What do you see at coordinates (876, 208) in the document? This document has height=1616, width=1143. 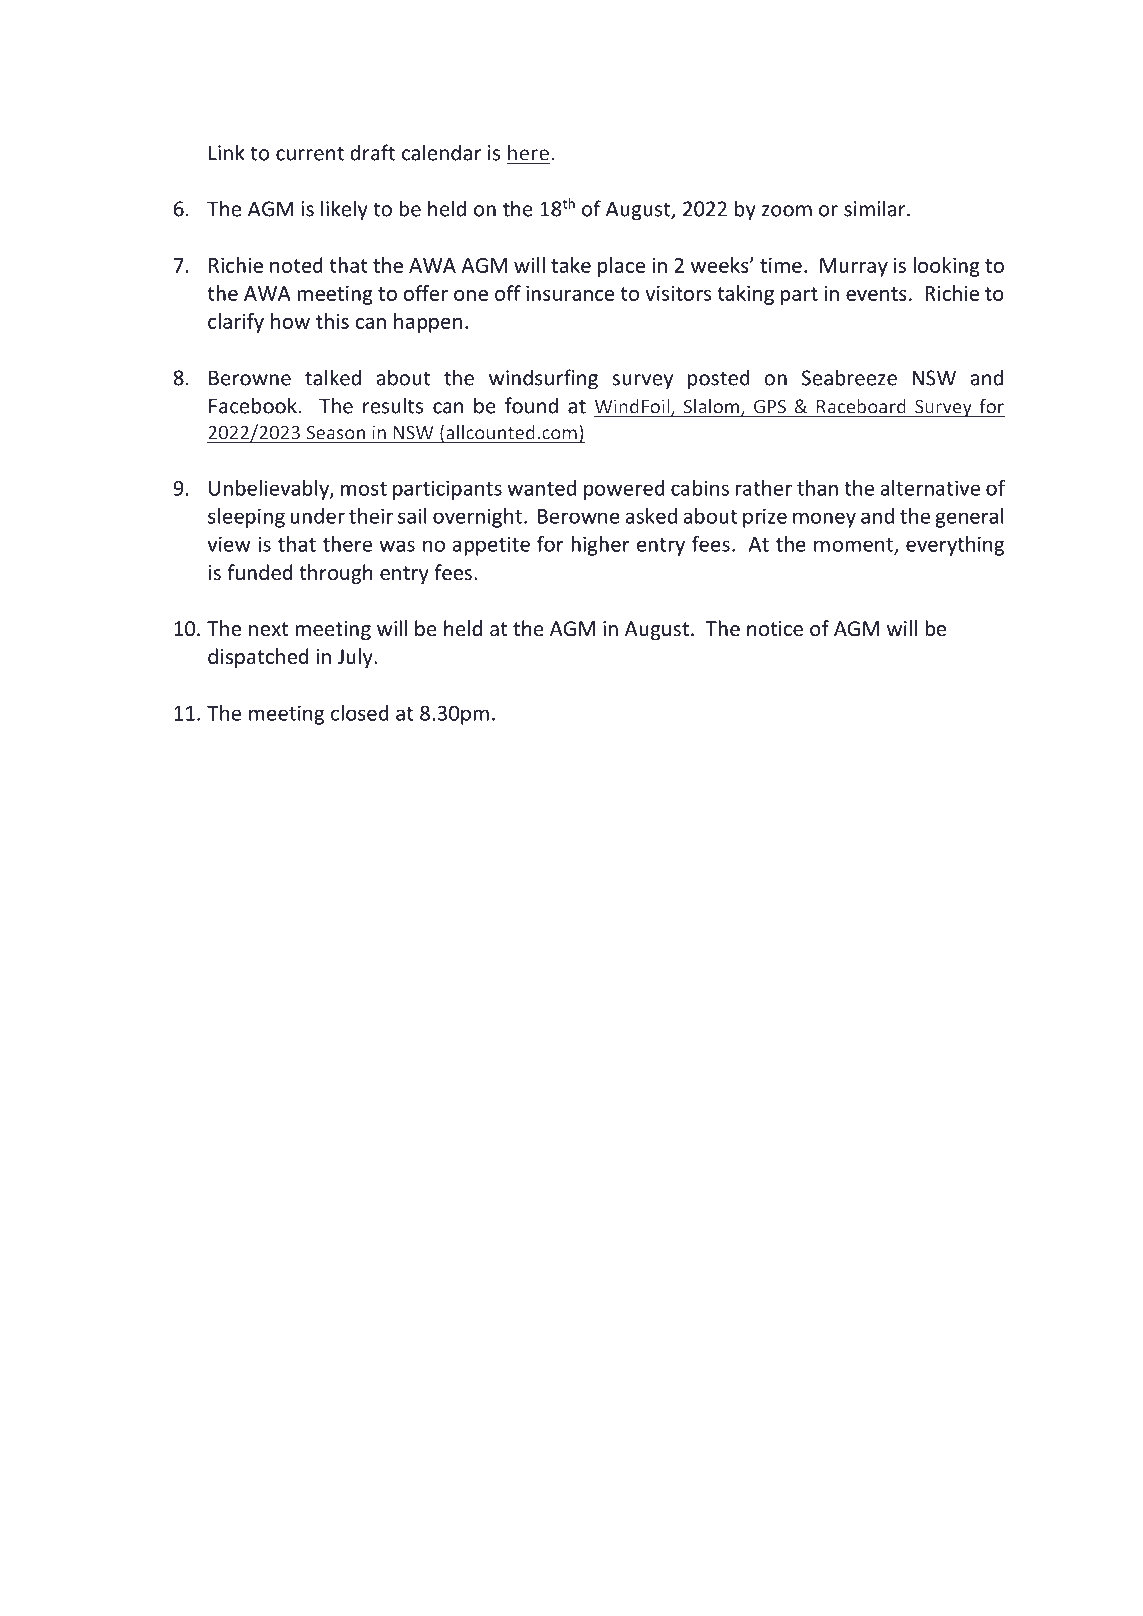 I see `similar` at bounding box center [876, 208].
